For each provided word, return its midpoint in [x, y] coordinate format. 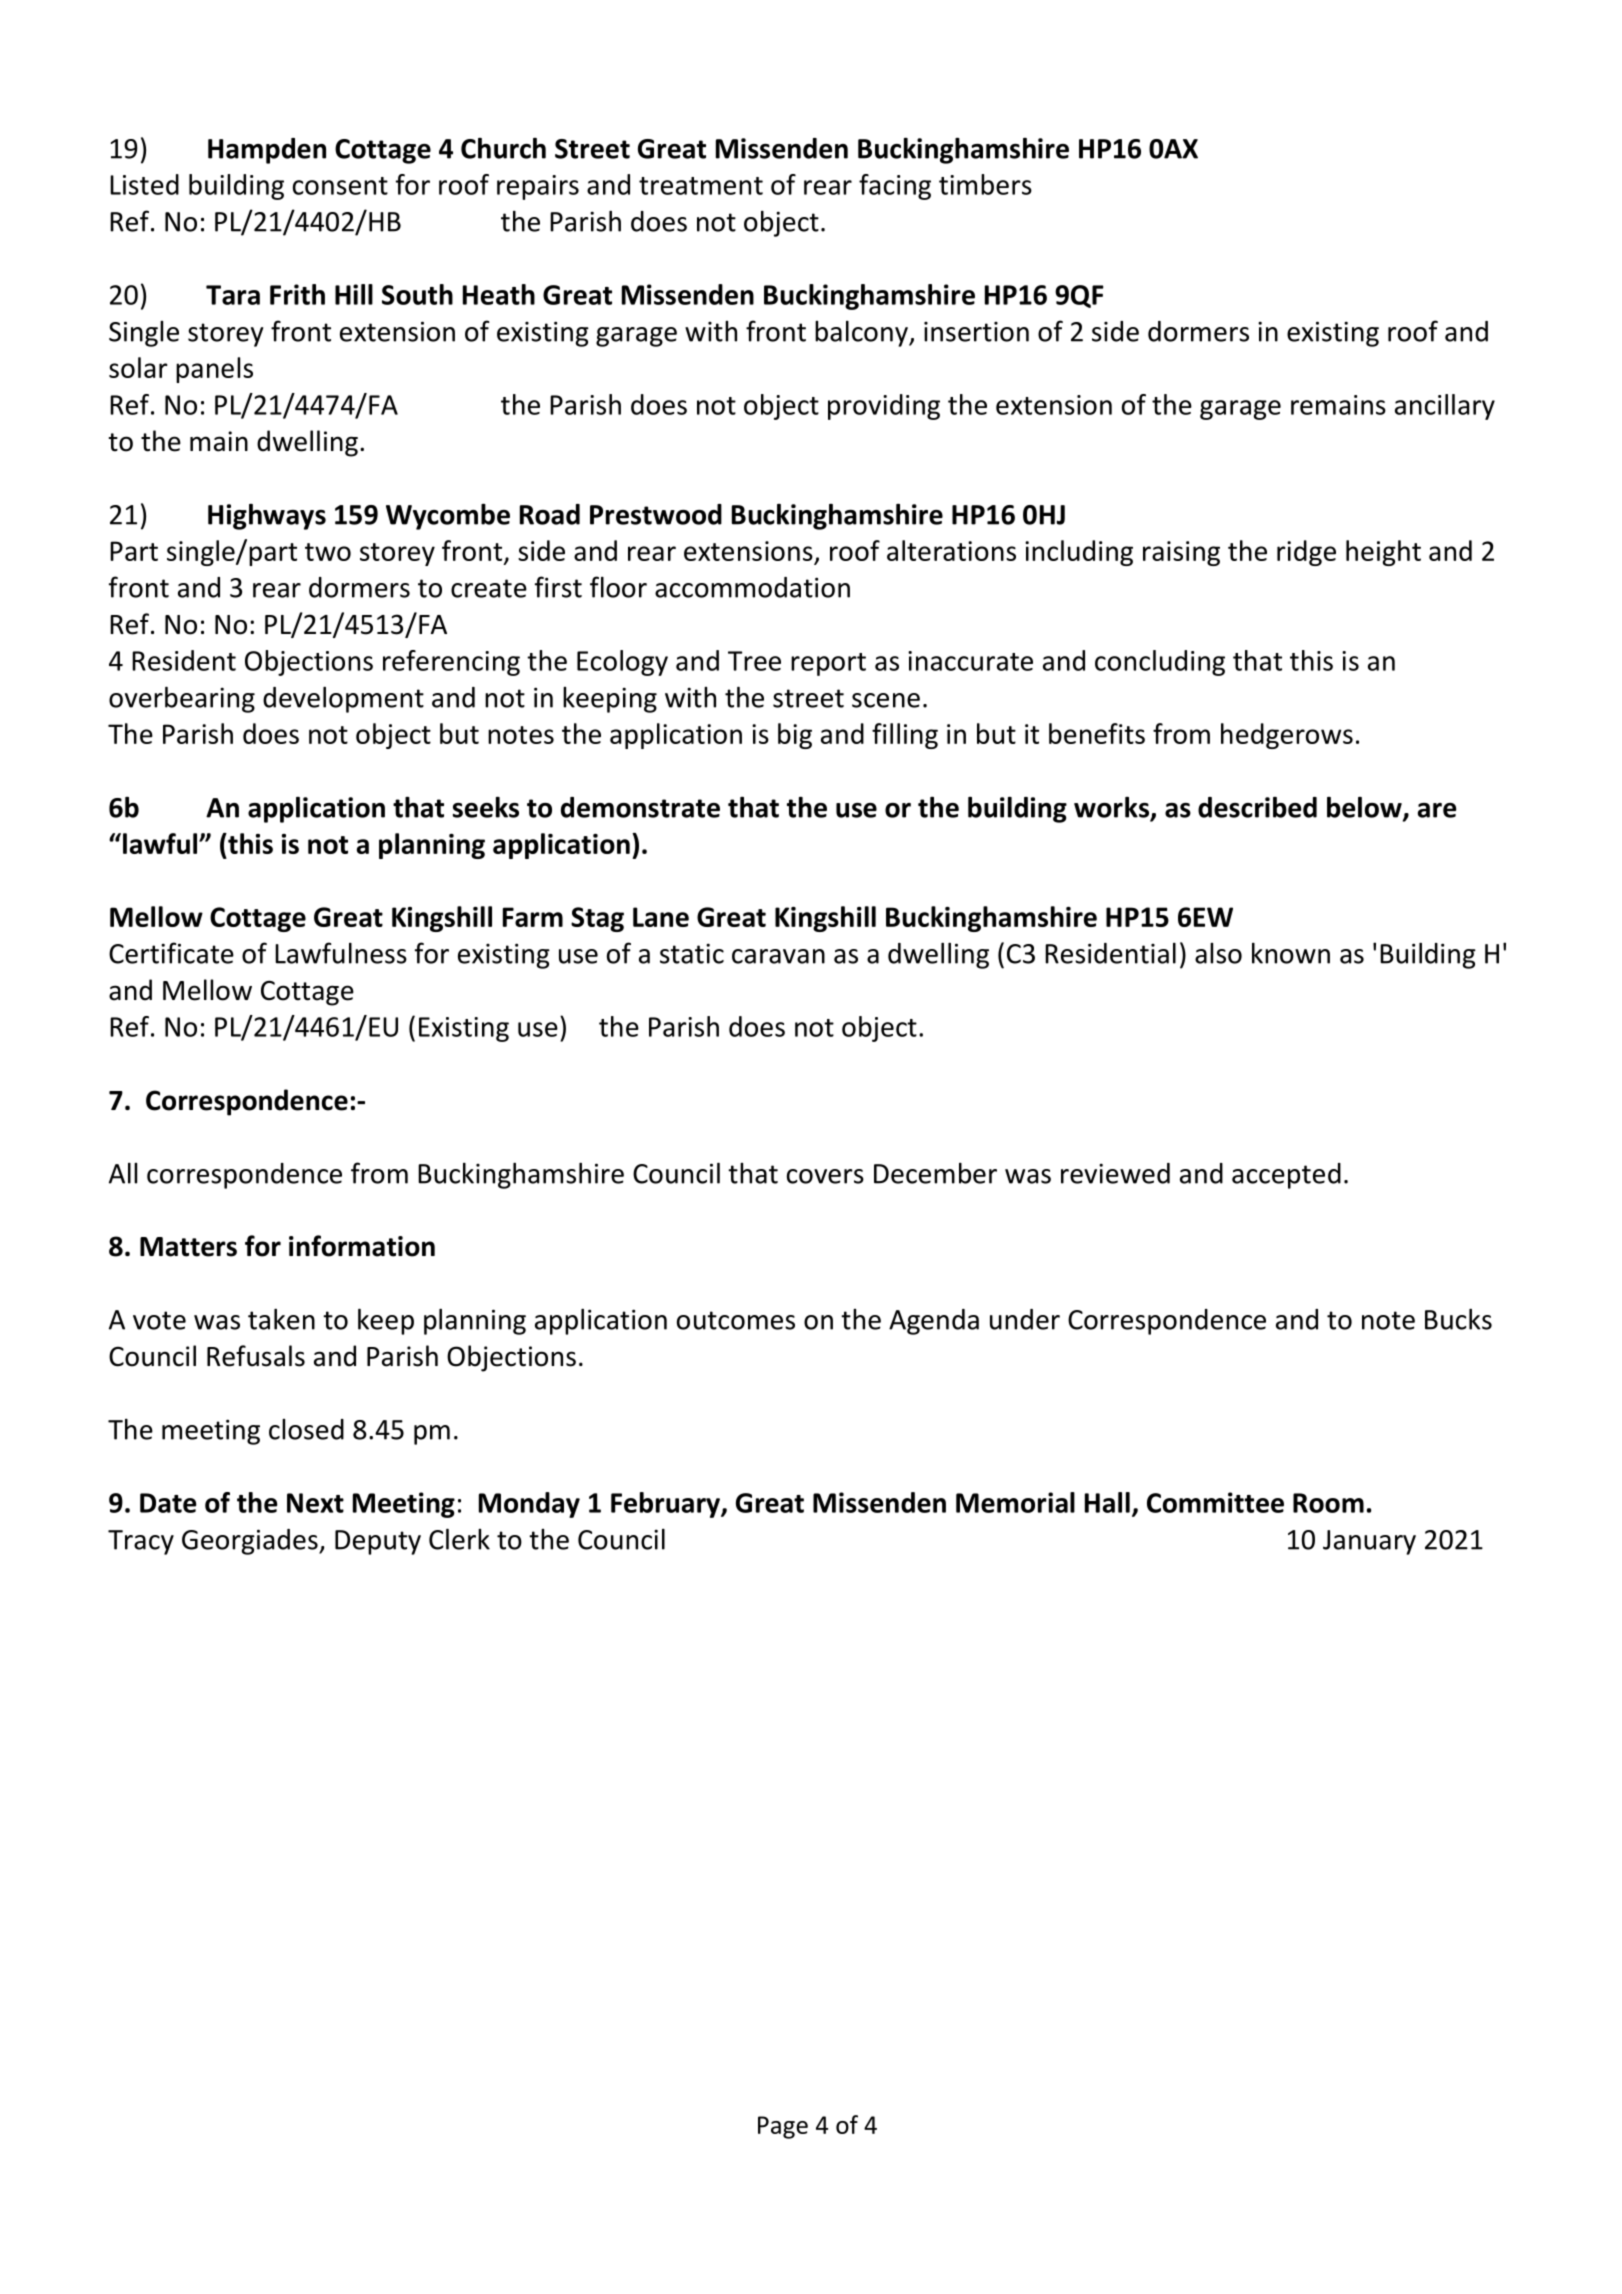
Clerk [459, 1539]
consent [340, 186]
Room [1328, 1503]
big [795, 736]
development [343, 699]
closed [306, 1429]
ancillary [1445, 407]
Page [783, 2127]
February [666, 1505]
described [1257, 807]
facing [895, 187]
